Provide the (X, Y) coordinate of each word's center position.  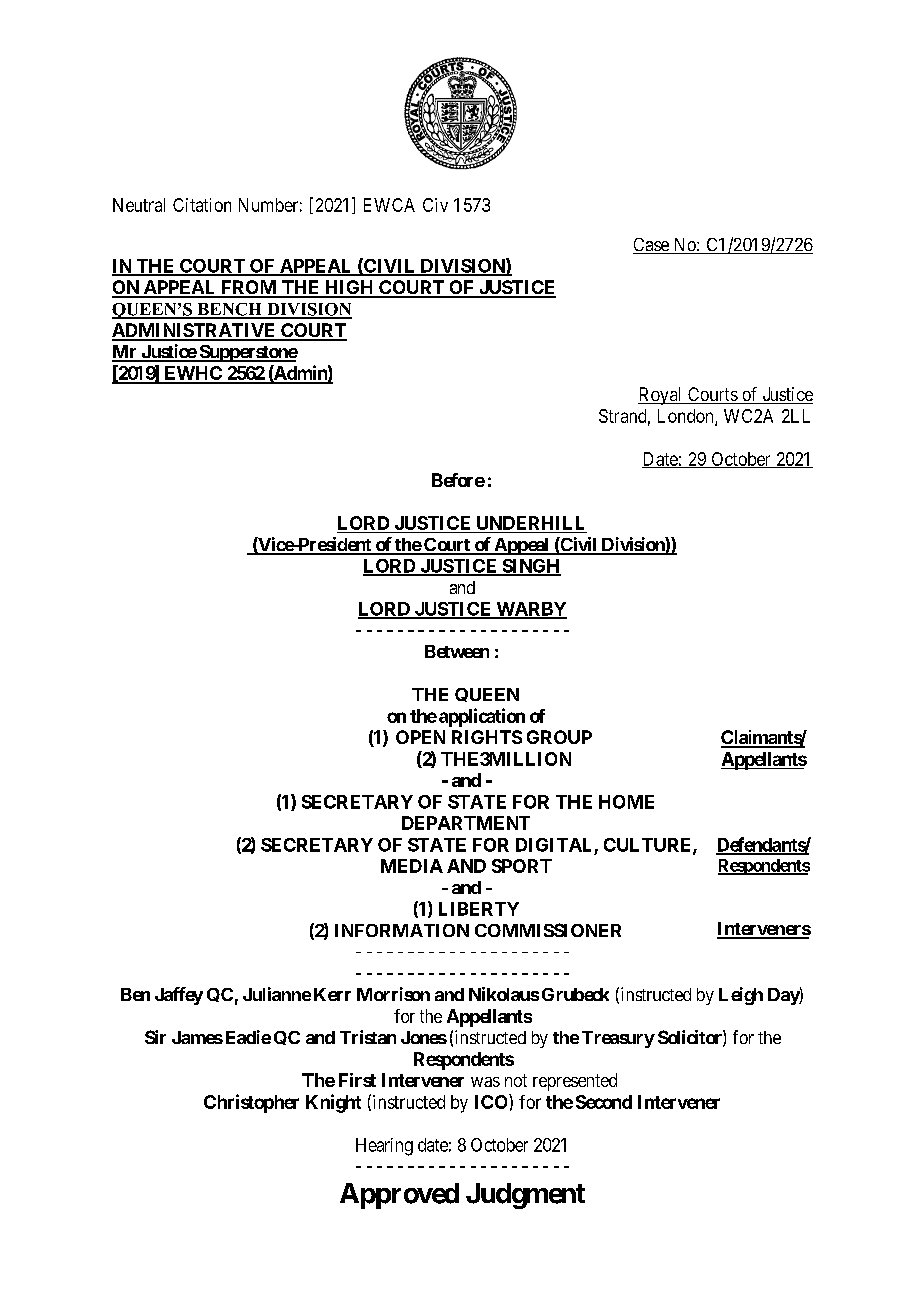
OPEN (420, 737)
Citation (202, 205)
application (482, 717)
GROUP (559, 737)
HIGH (349, 288)
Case (652, 246)
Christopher (251, 1103)
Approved (399, 1196)
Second (604, 1102)
